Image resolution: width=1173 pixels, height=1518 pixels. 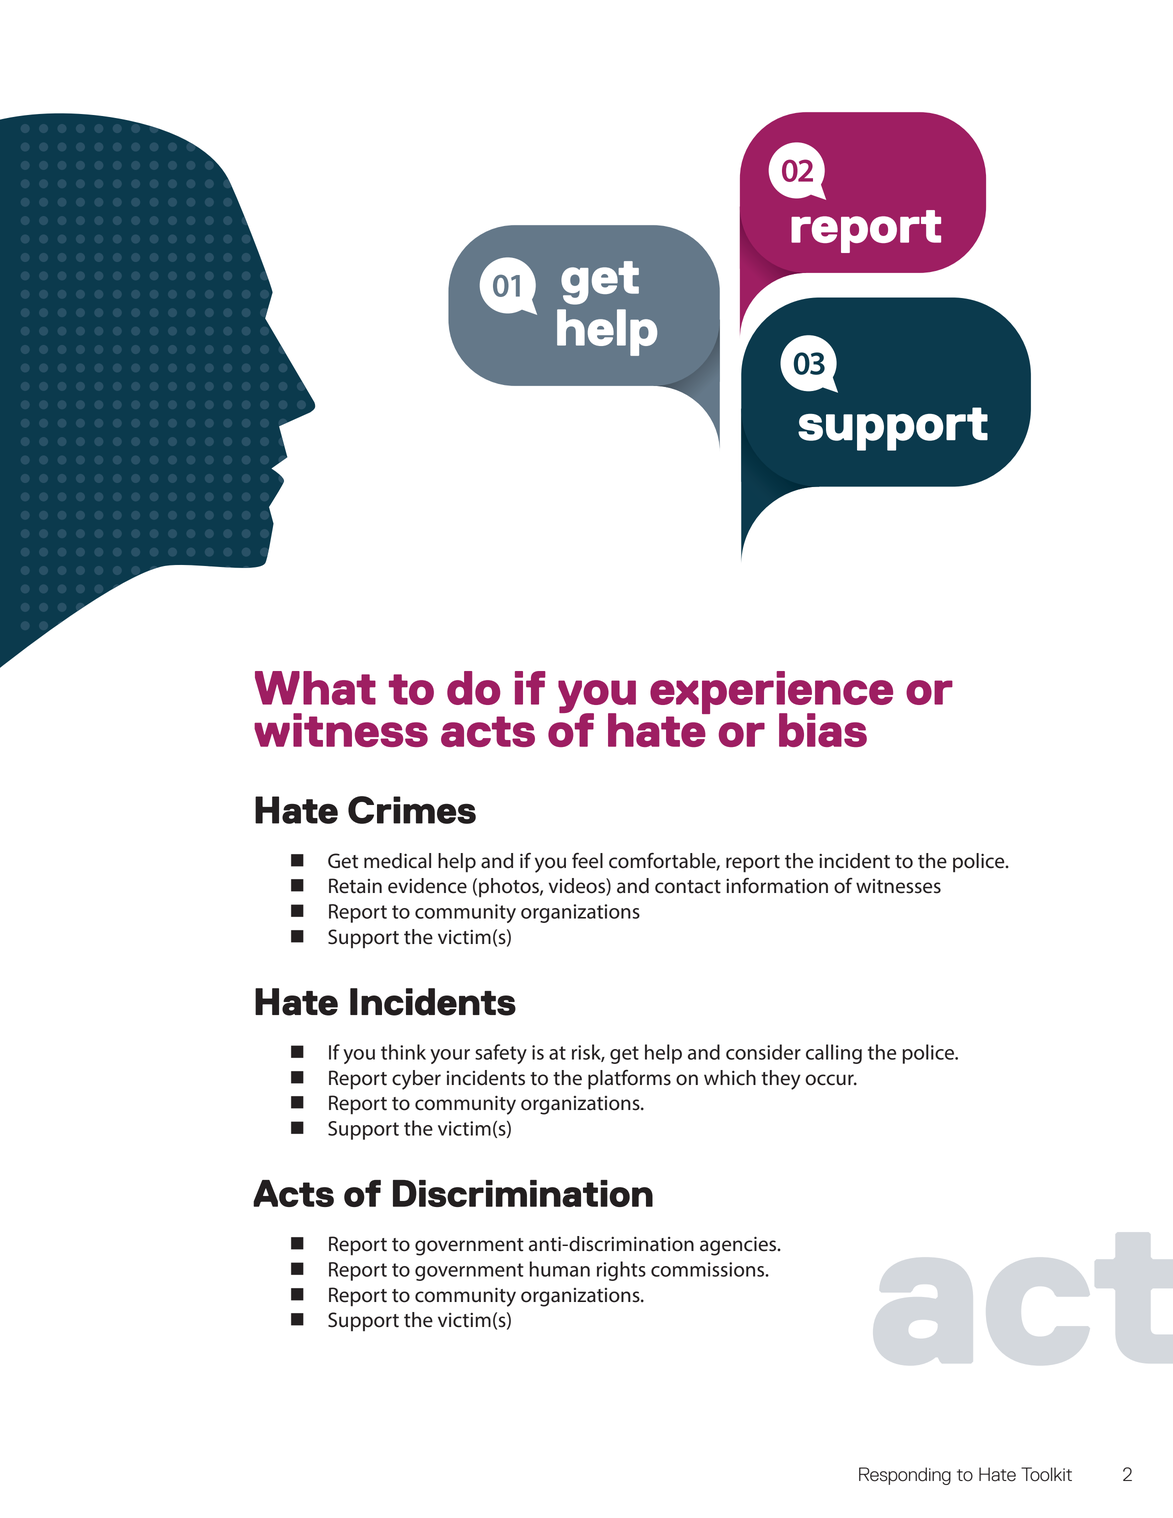 What do you see at coordinates (416, 1080) in the screenshot?
I see `cyber` at bounding box center [416, 1080].
